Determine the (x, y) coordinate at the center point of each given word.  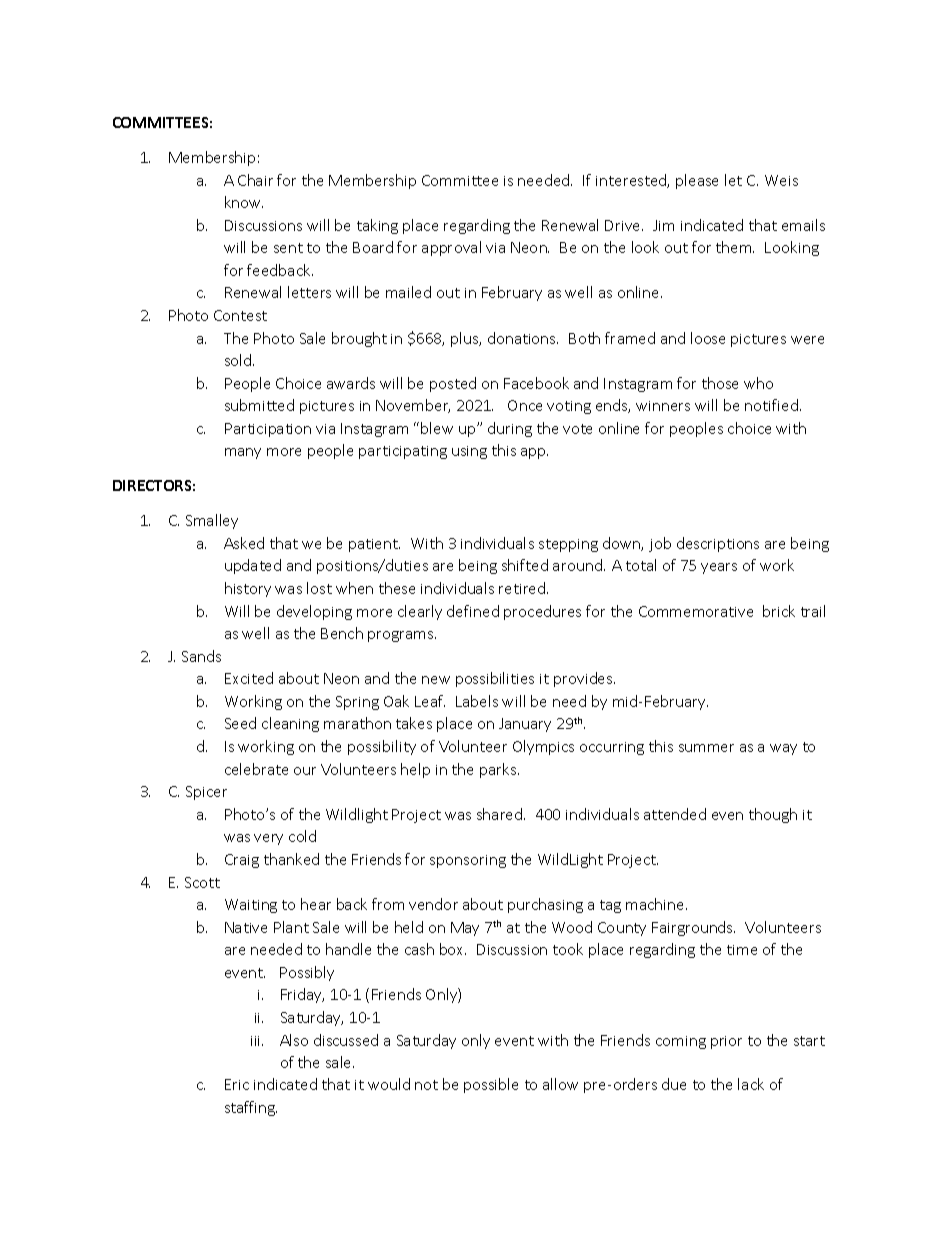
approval (451, 248)
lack (751, 1084)
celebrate (256, 769)
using (469, 452)
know (244, 202)
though (773, 815)
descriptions (718, 544)
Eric (237, 1084)
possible (491, 1085)
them (735, 247)
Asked (244, 543)
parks (499, 770)
